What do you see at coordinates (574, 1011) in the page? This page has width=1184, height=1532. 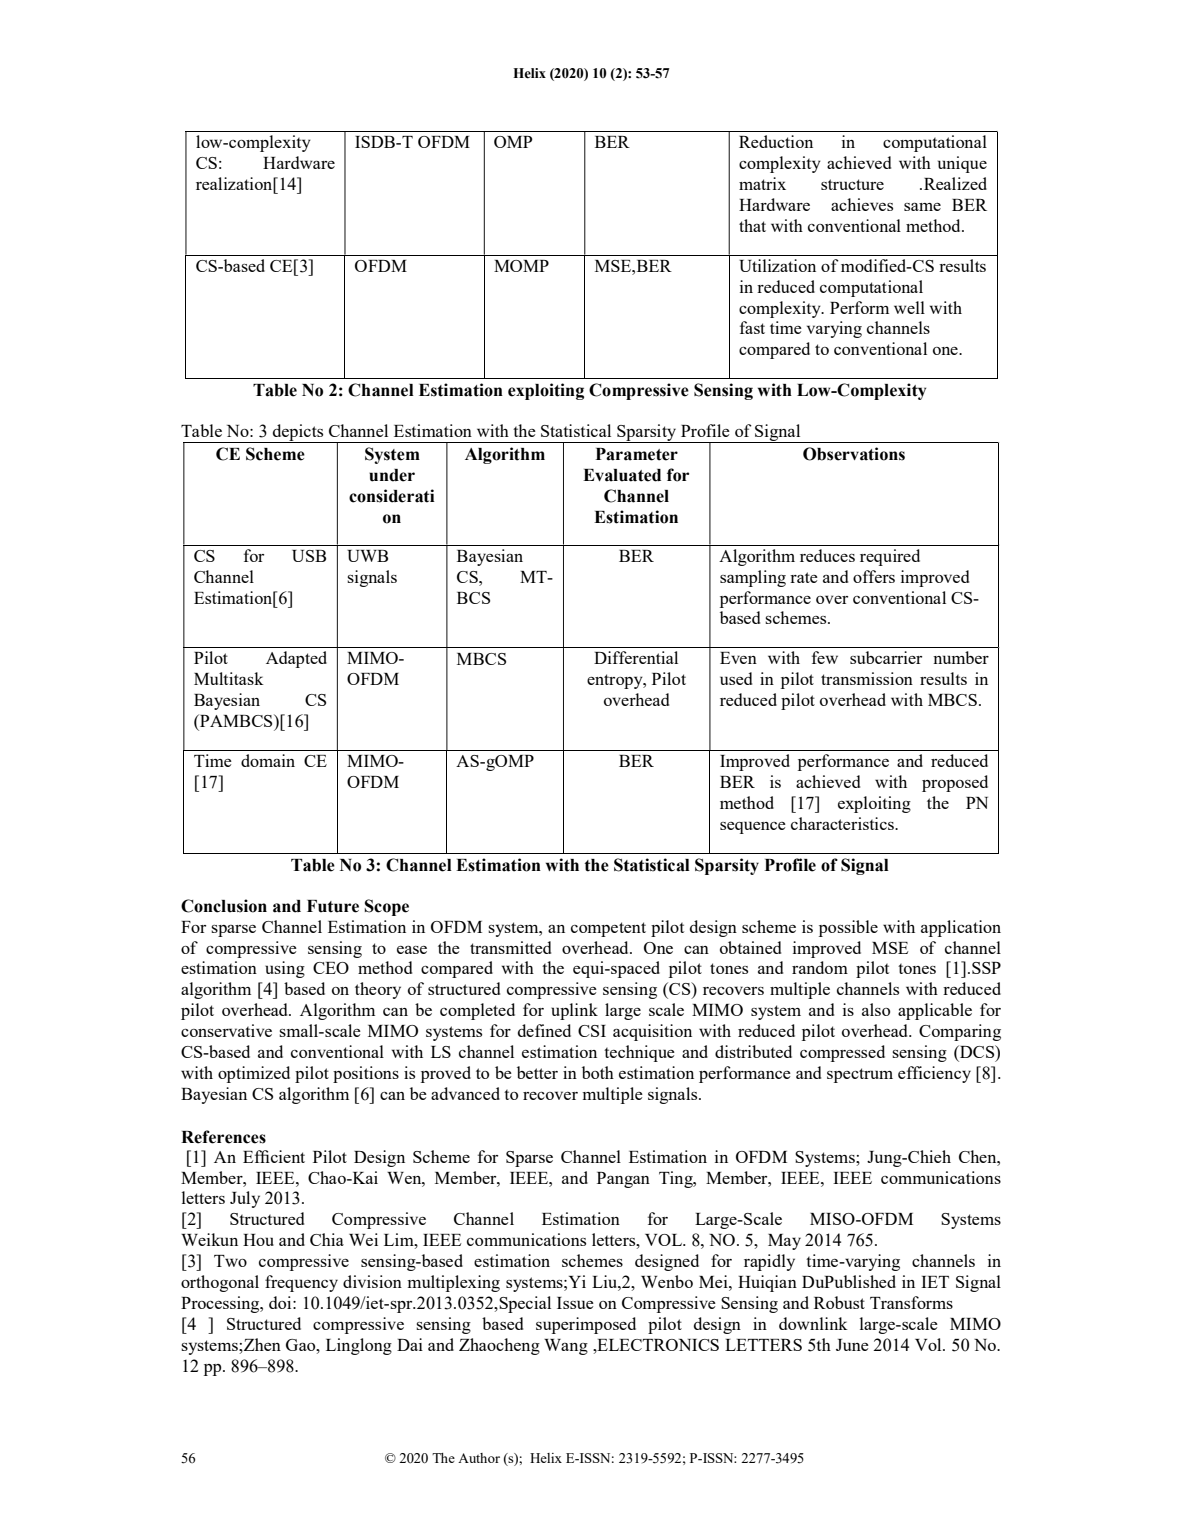 I see `uplink` at bounding box center [574, 1011].
